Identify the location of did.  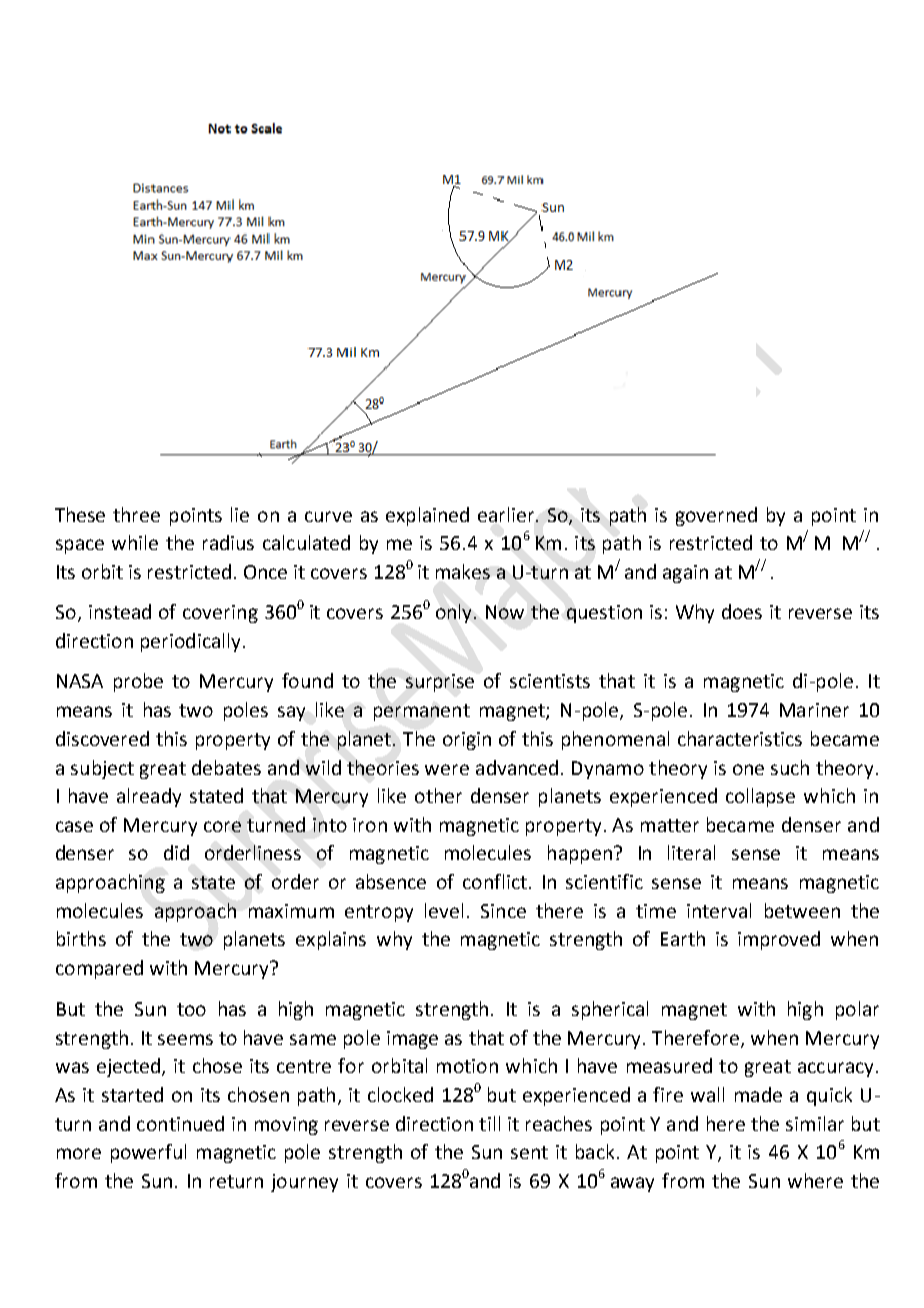
(176, 852).
